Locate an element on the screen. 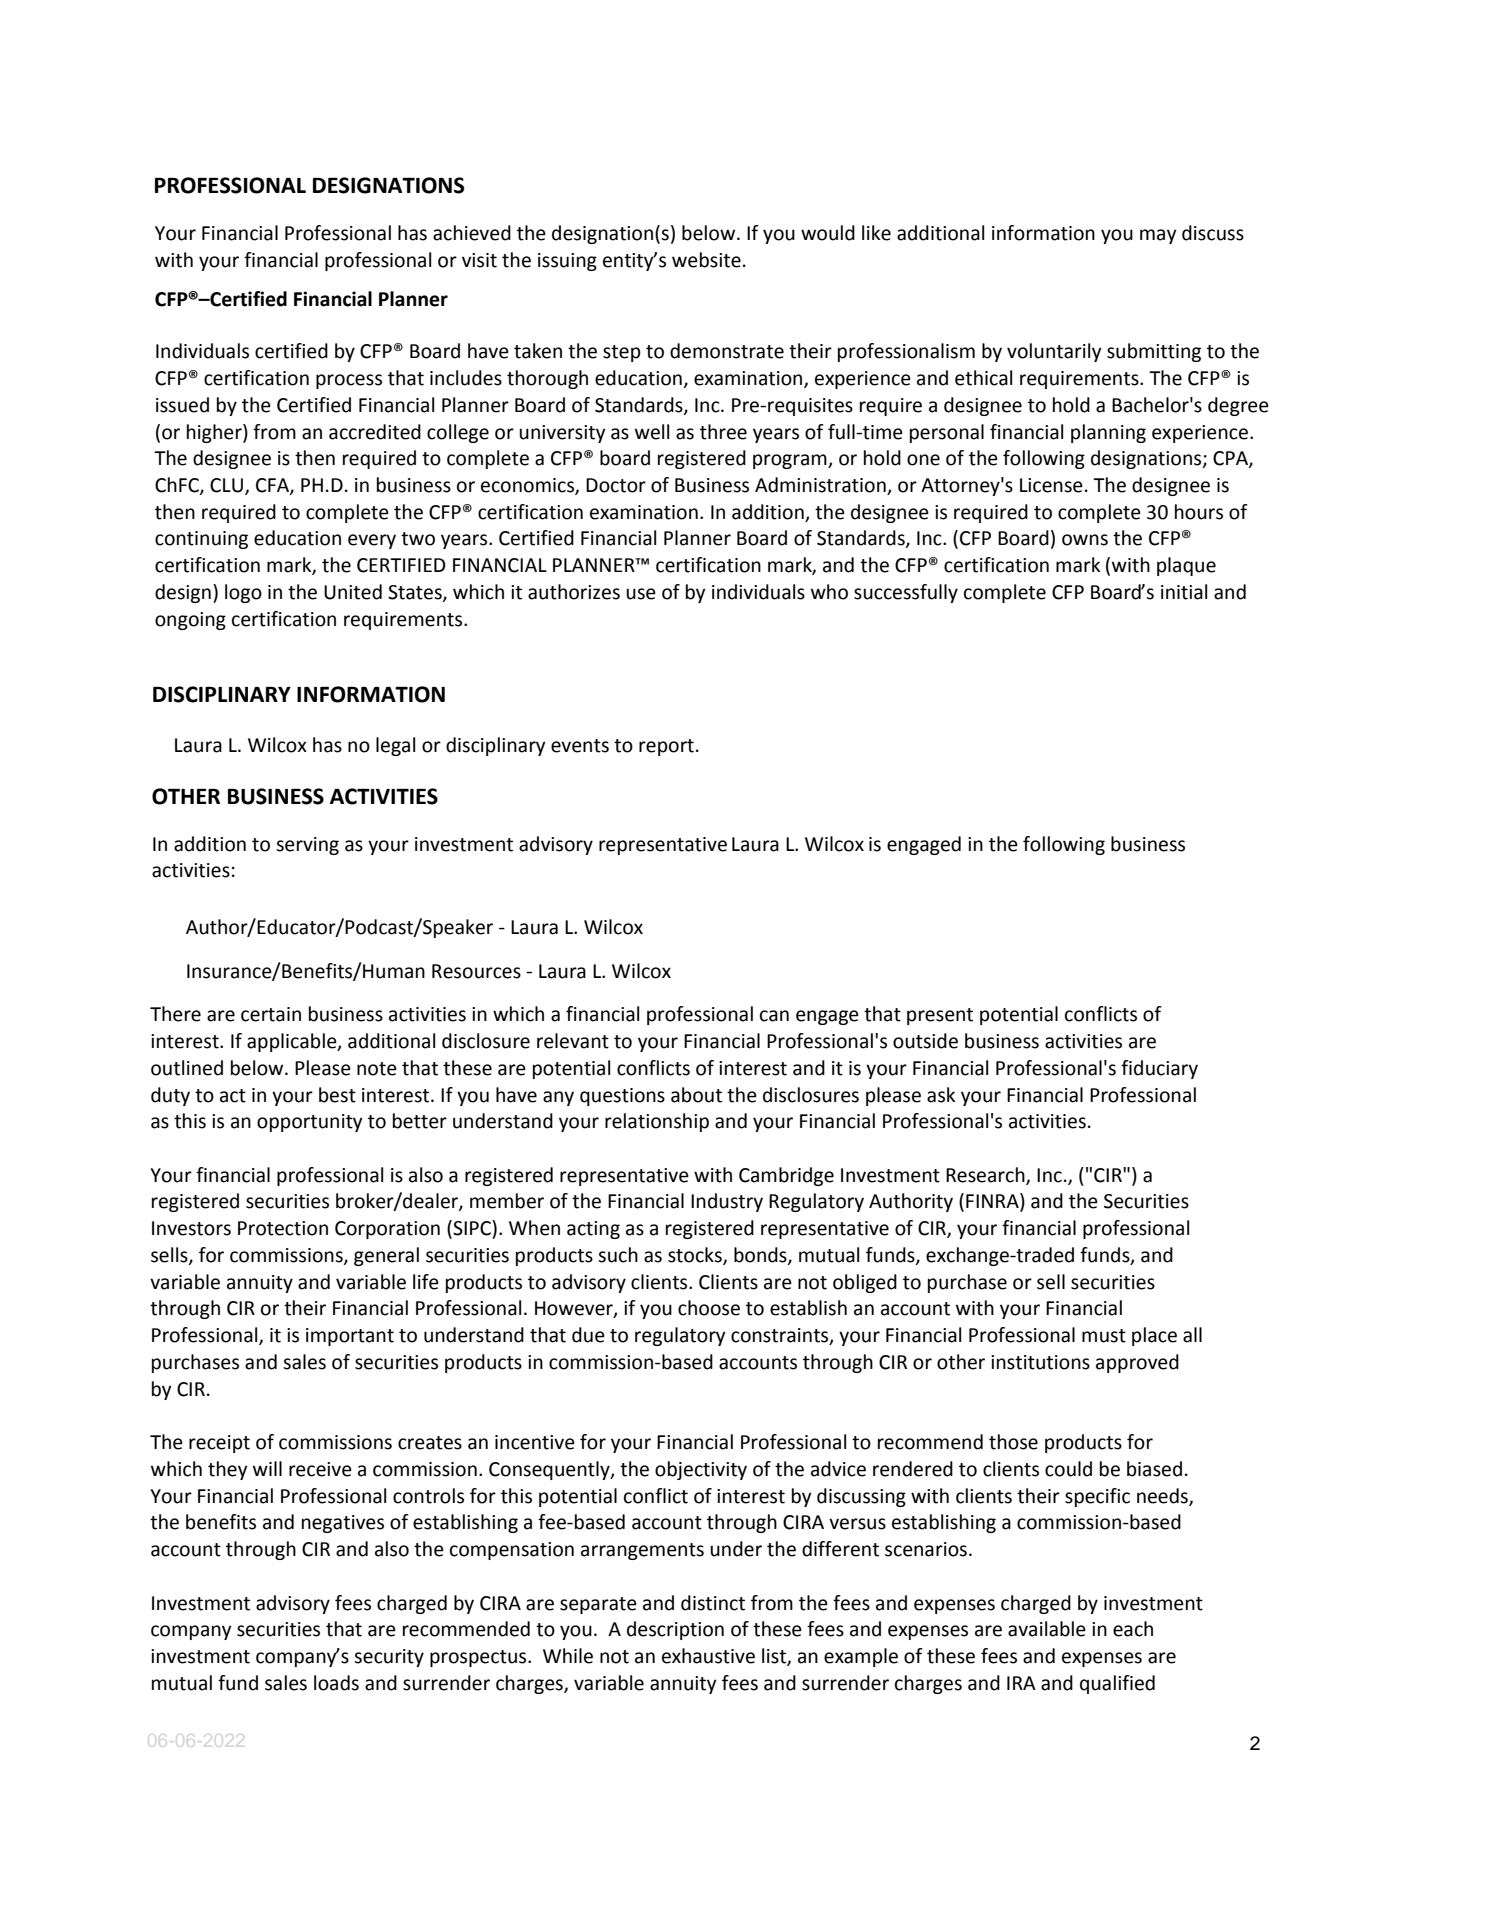  about is located at coordinates (696, 1095).
